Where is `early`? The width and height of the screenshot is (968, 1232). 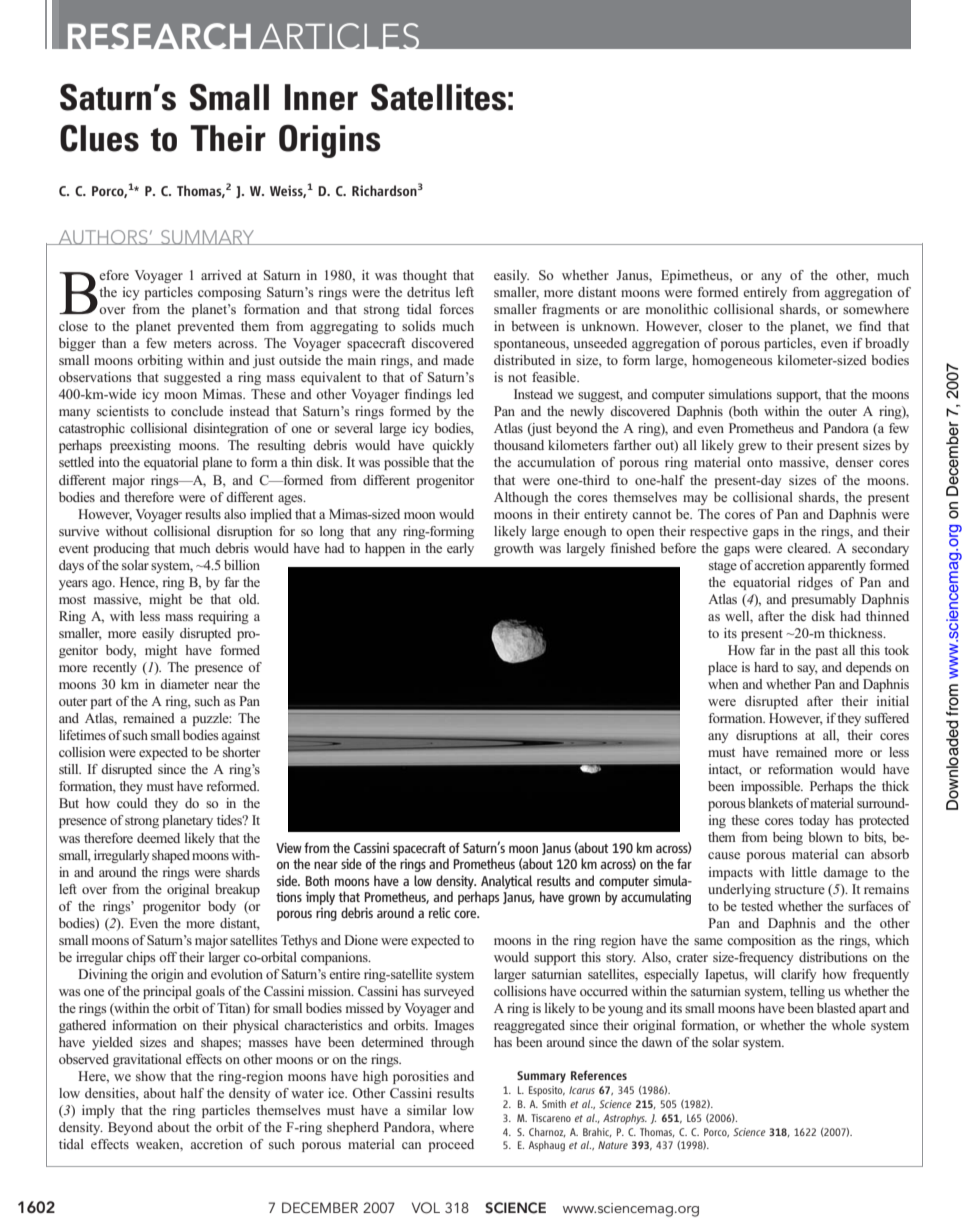 early is located at coordinates (460, 549).
